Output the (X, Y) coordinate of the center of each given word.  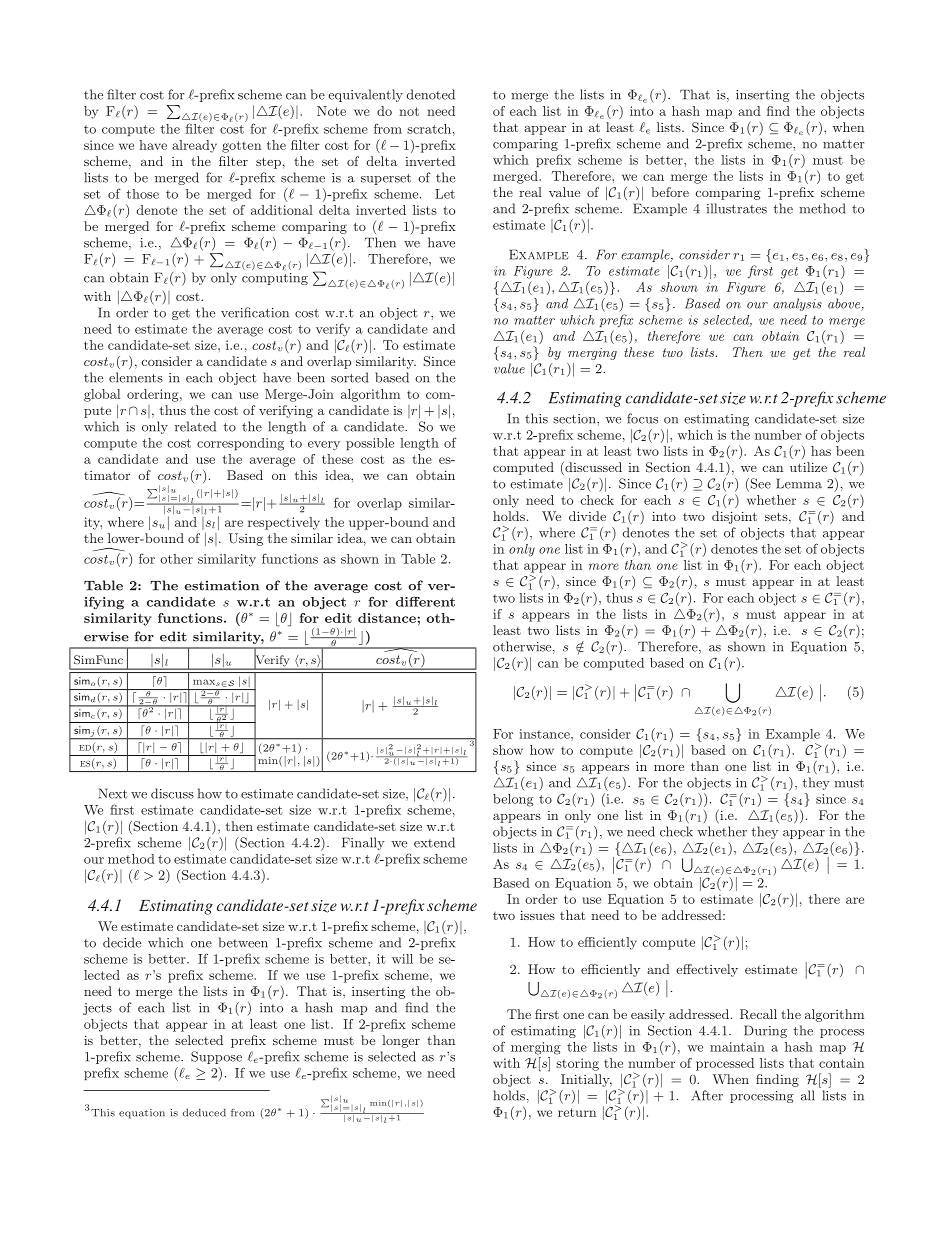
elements (136, 377)
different (425, 601)
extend (434, 842)
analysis (797, 304)
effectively (707, 970)
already (194, 146)
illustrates (737, 208)
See (759, 484)
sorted (349, 377)
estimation (222, 585)
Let (445, 194)
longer (401, 1041)
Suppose (216, 1057)
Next (113, 793)
